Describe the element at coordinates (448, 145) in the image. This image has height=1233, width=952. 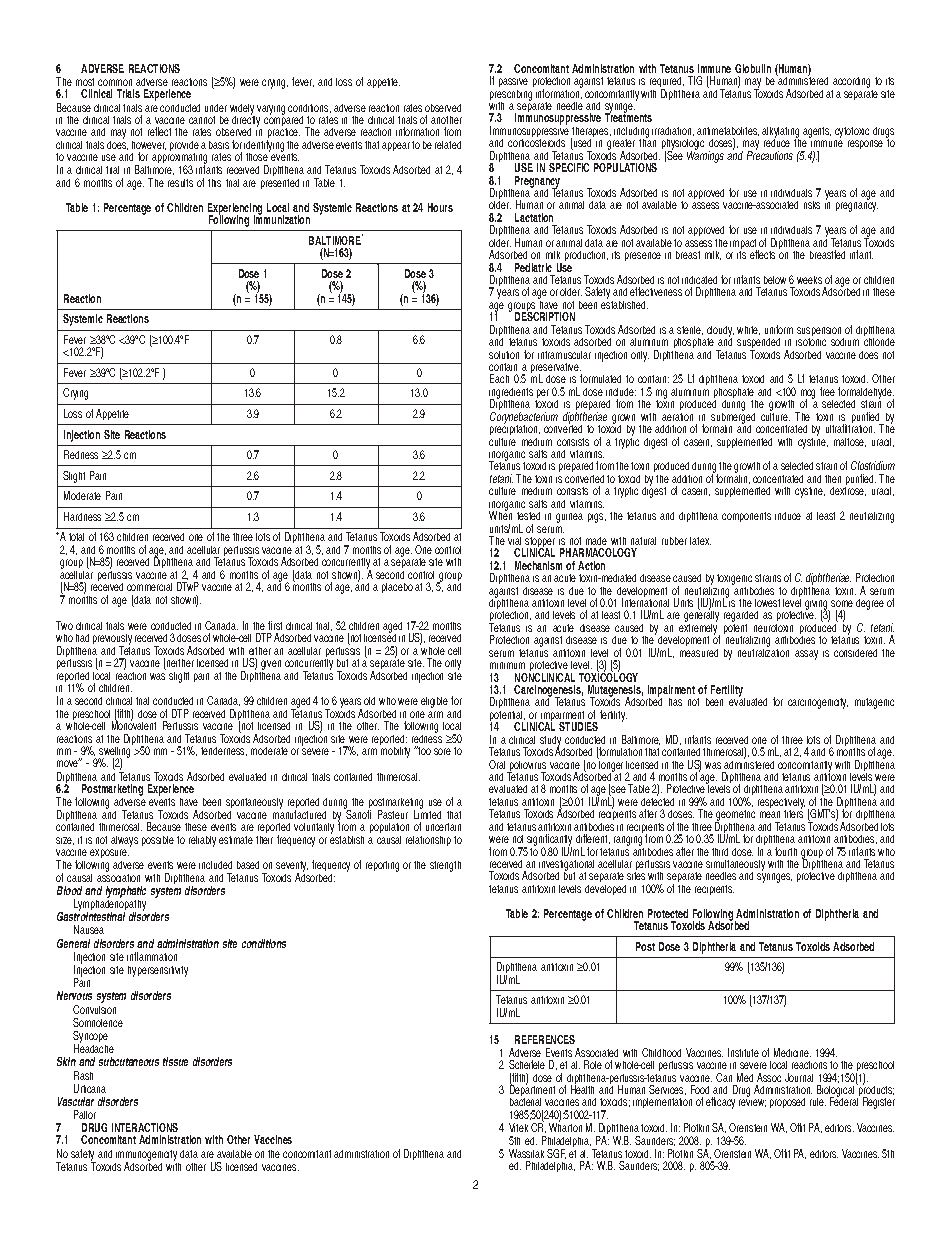
I see `related` at that location.
